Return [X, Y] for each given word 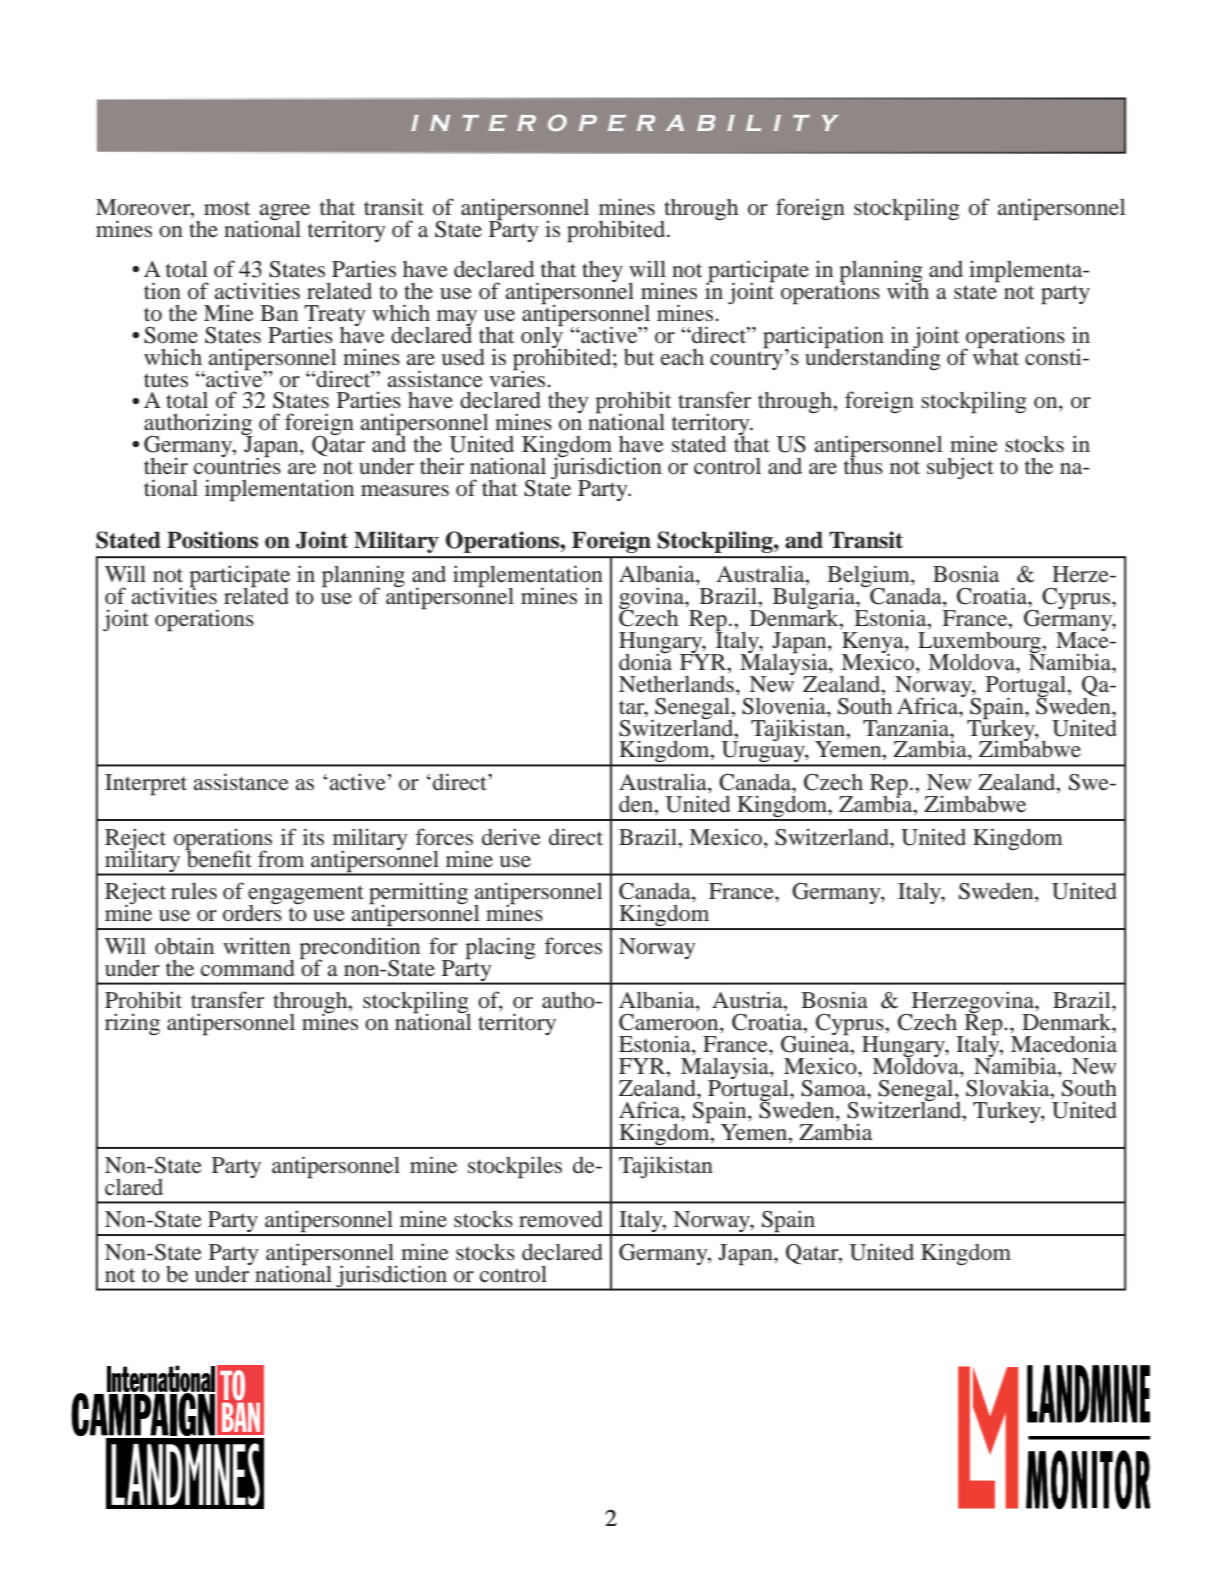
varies [518, 378]
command [248, 968]
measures [405, 491]
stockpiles [515, 1167]
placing [500, 948]
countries [237, 465]
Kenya [873, 643]
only [543, 337]
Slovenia [785, 706]
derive [511, 837]
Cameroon [670, 1023]
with [908, 289]
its [313, 836]
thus [863, 465]
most [227, 208]
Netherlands [676, 684]
